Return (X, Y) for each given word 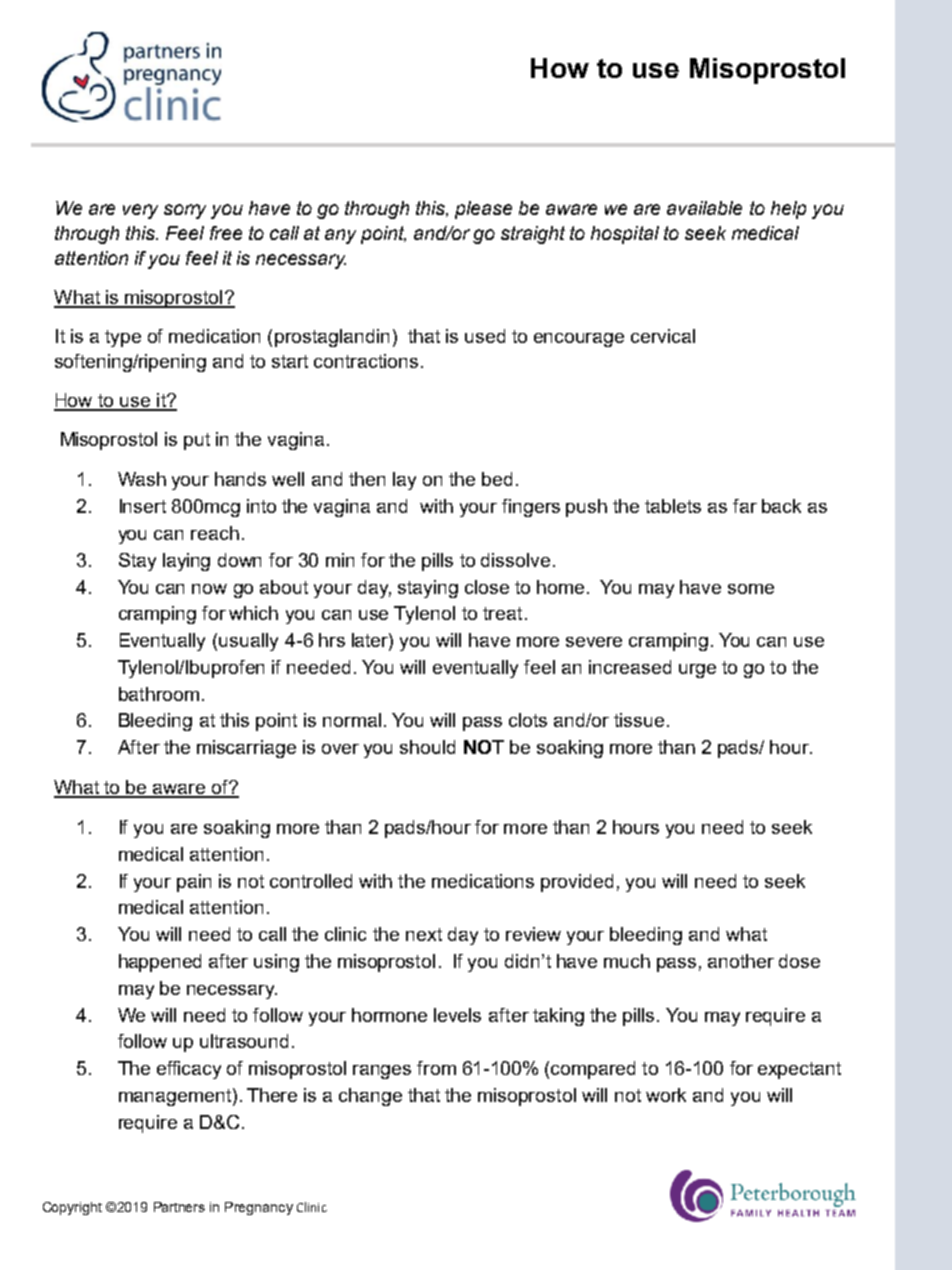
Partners (179, 1207)
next (424, 934)
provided (577, 883)
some (751, 589)
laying (186, 562)
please (483, 210)
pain (194, 883)
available (704, 208)
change (370, 1097)
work (666, 1095)
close (487, 587)
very (140, 211)
